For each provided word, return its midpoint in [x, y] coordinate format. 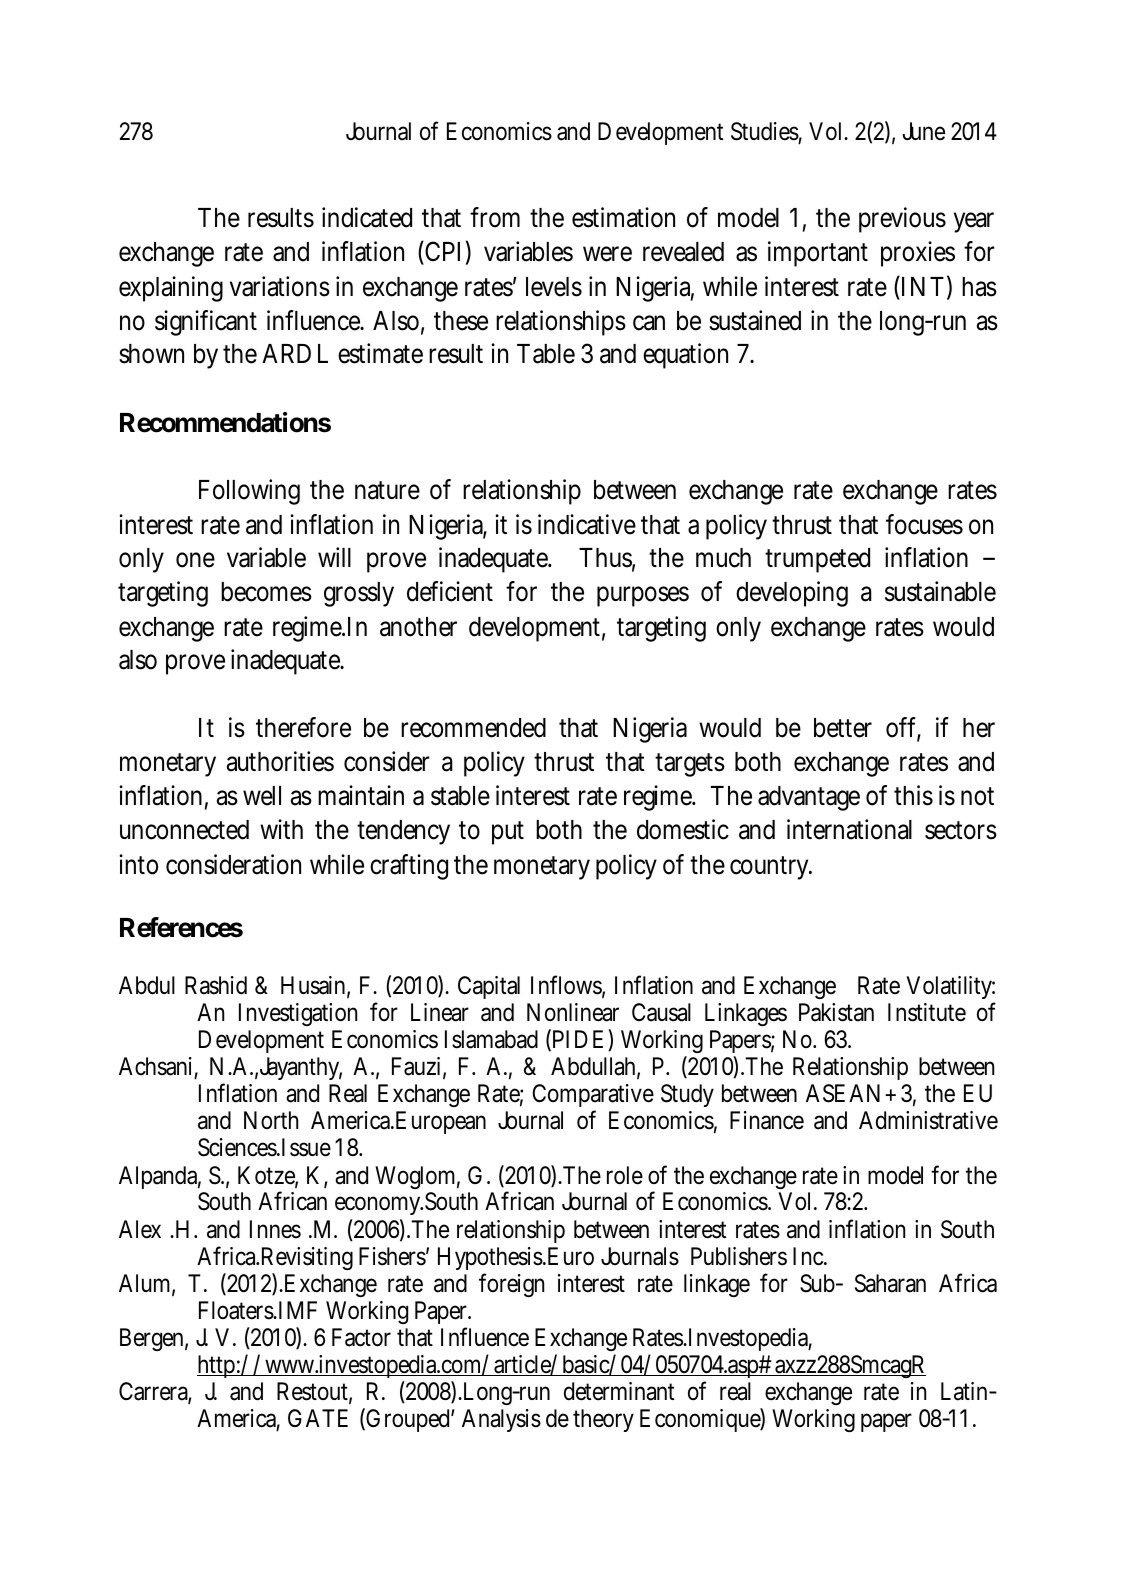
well [262, 796]
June [923, 131]
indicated [367, 217]
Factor [361, 1337]
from [495, 217]
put [508, 833]
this [913, 795]
